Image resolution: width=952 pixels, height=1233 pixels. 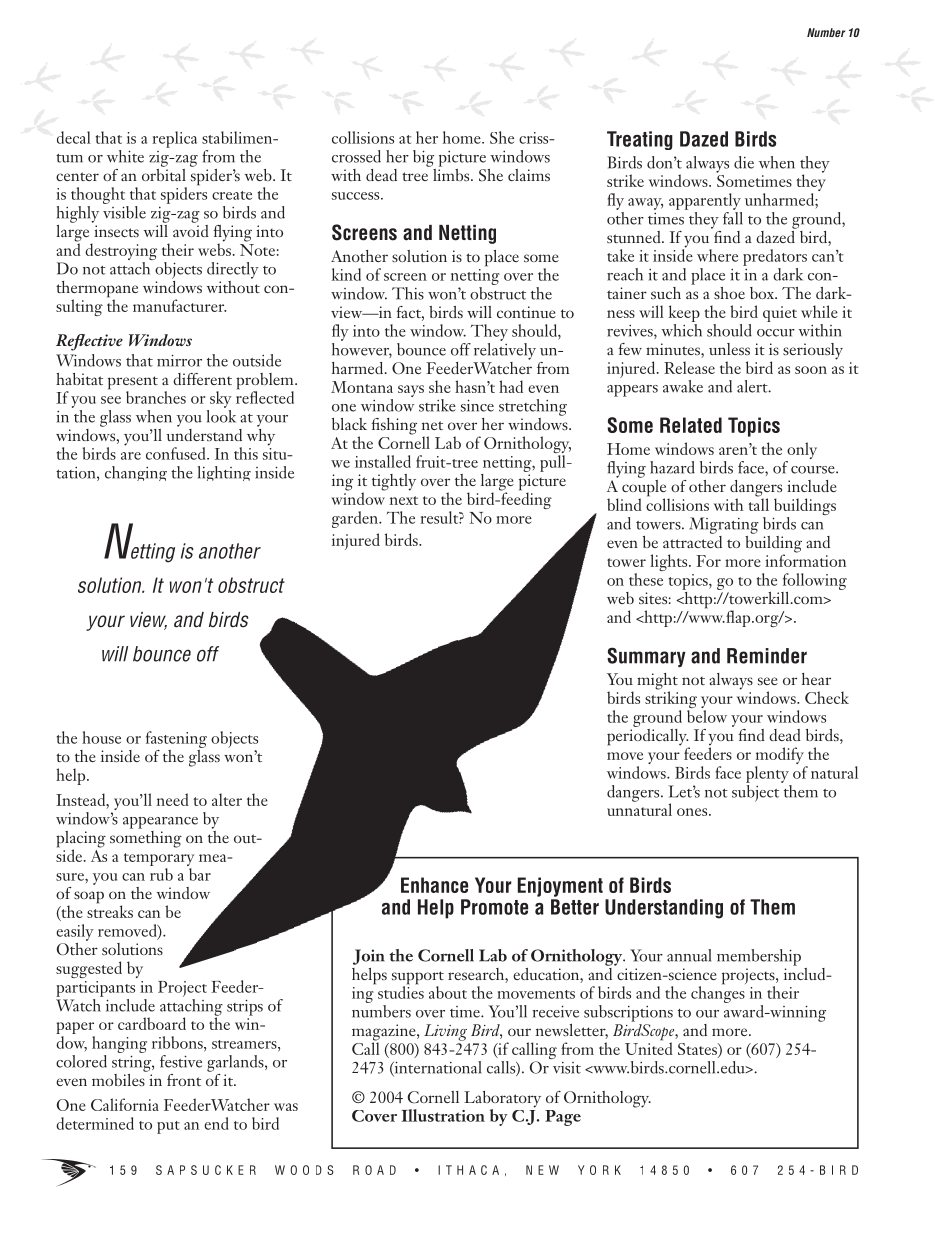 What do you see at coordinates (164, 173) in the document?
I see `orbital` at bounding box center [164, 173].
